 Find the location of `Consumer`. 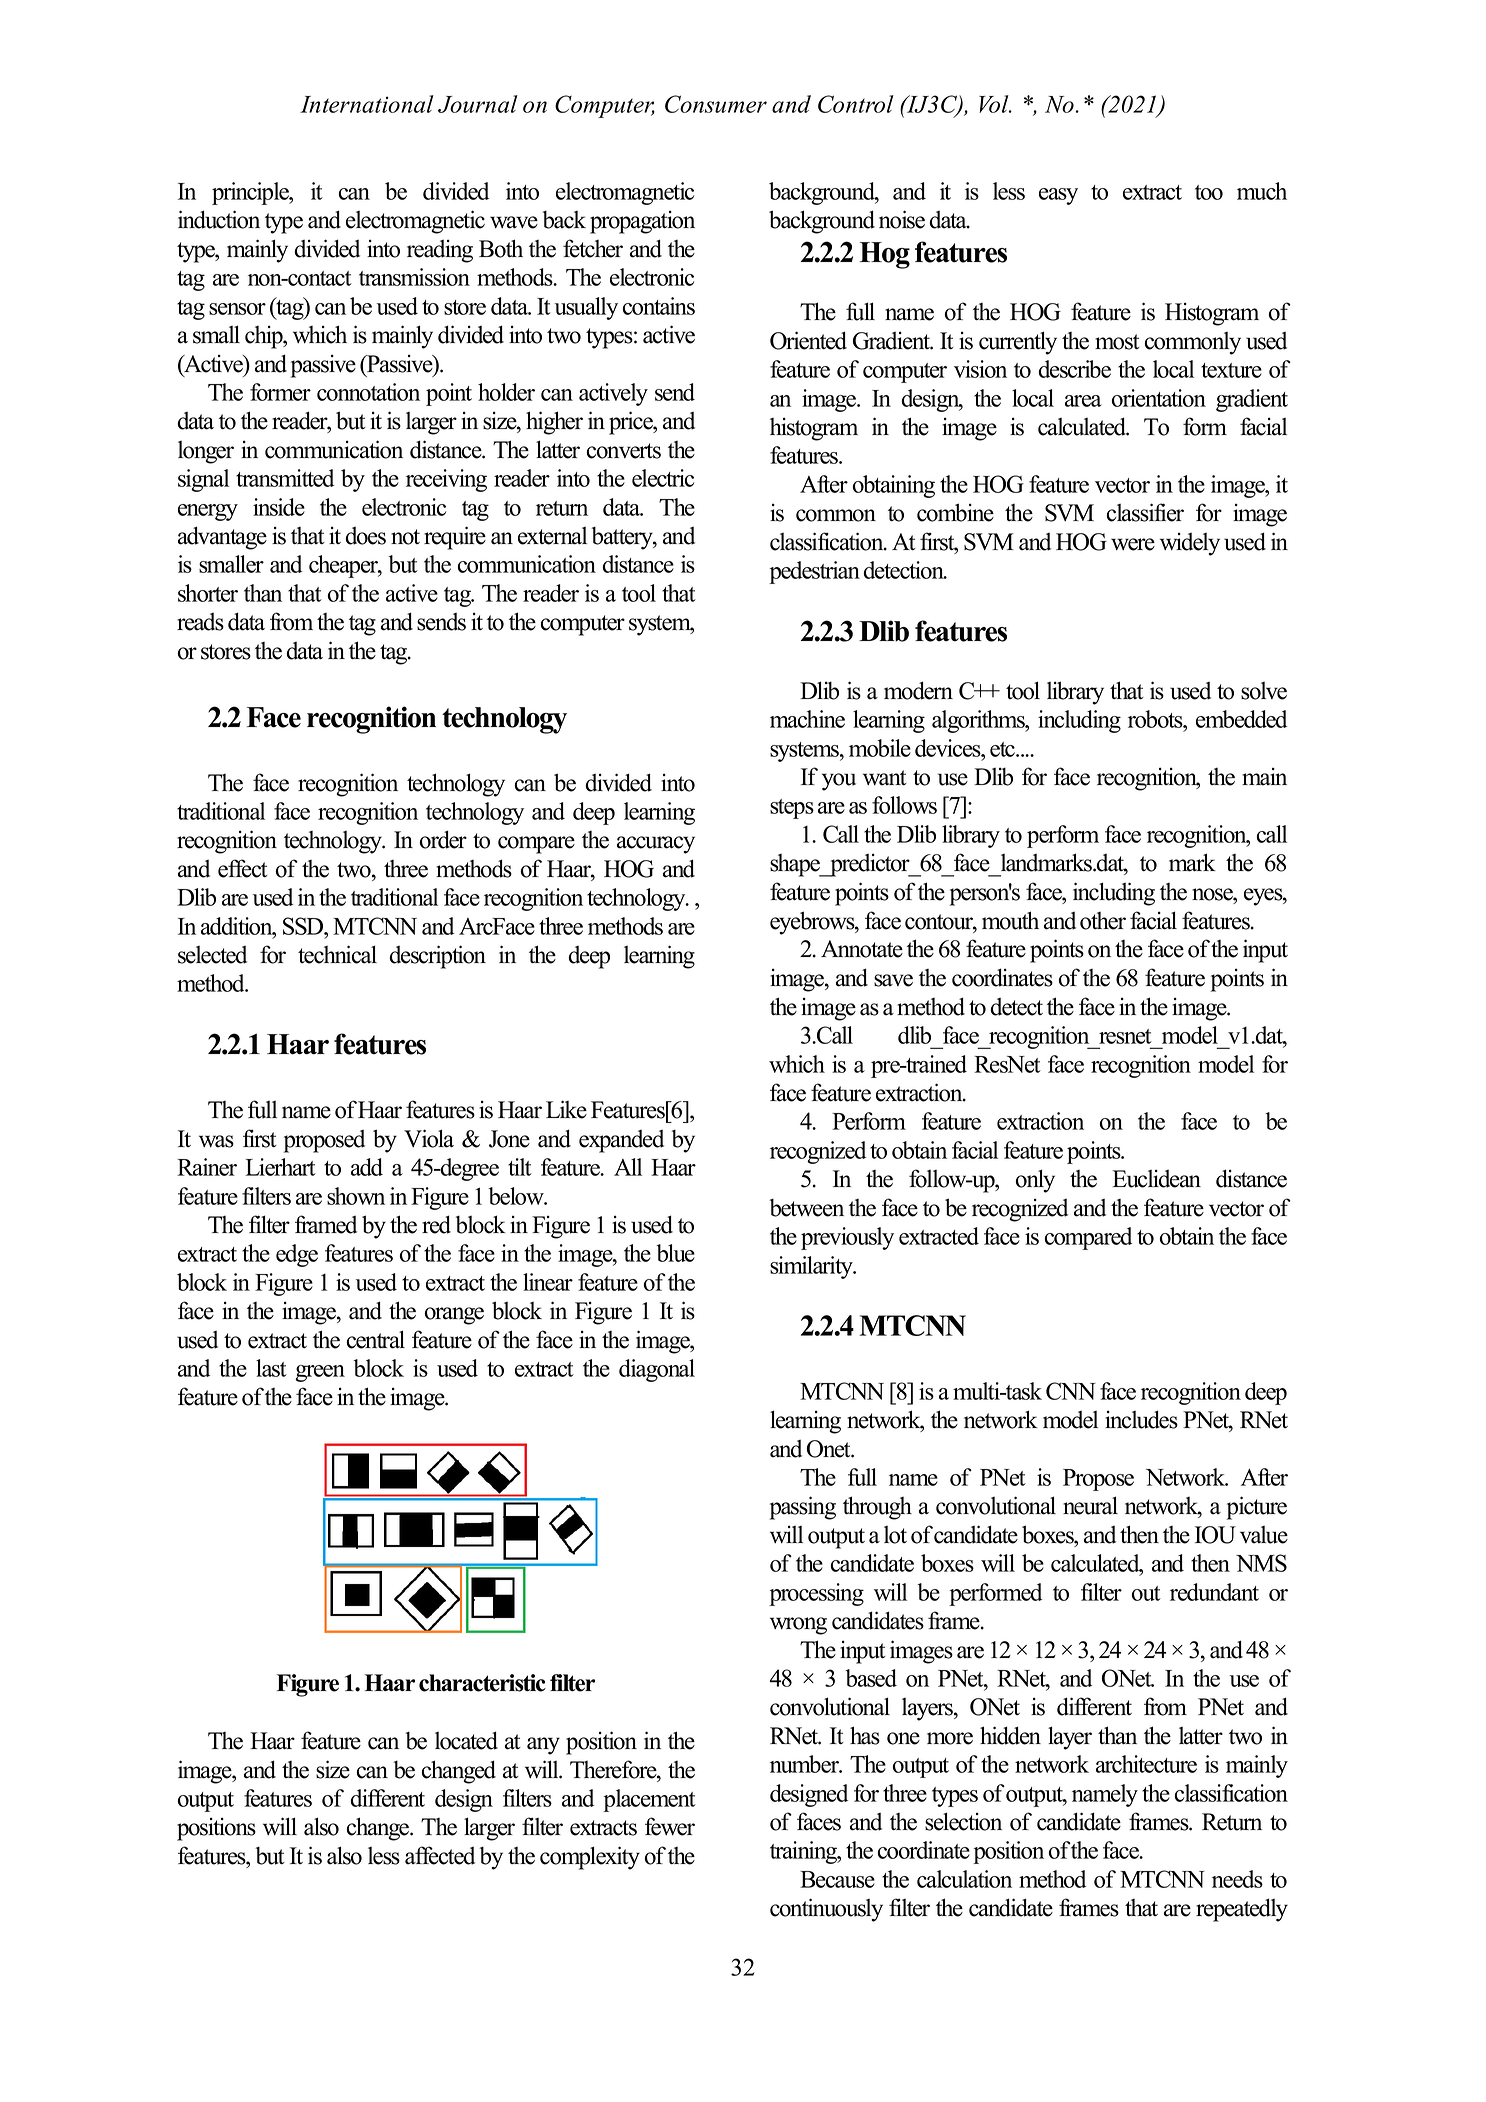

Consumer is located at coordinates (716, 104).
